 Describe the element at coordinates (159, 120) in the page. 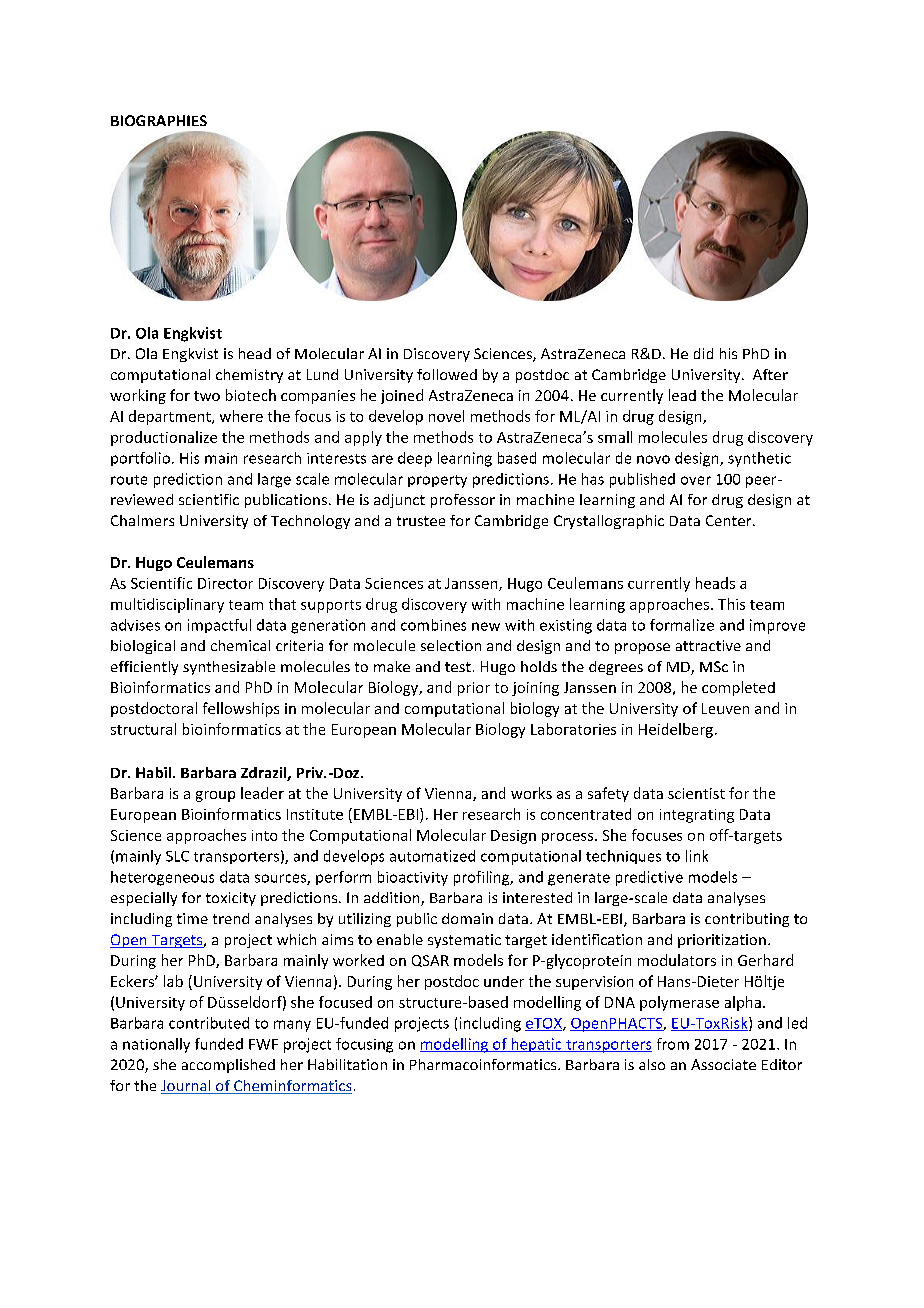

I see `BIOGRAPHIES` at that location.
